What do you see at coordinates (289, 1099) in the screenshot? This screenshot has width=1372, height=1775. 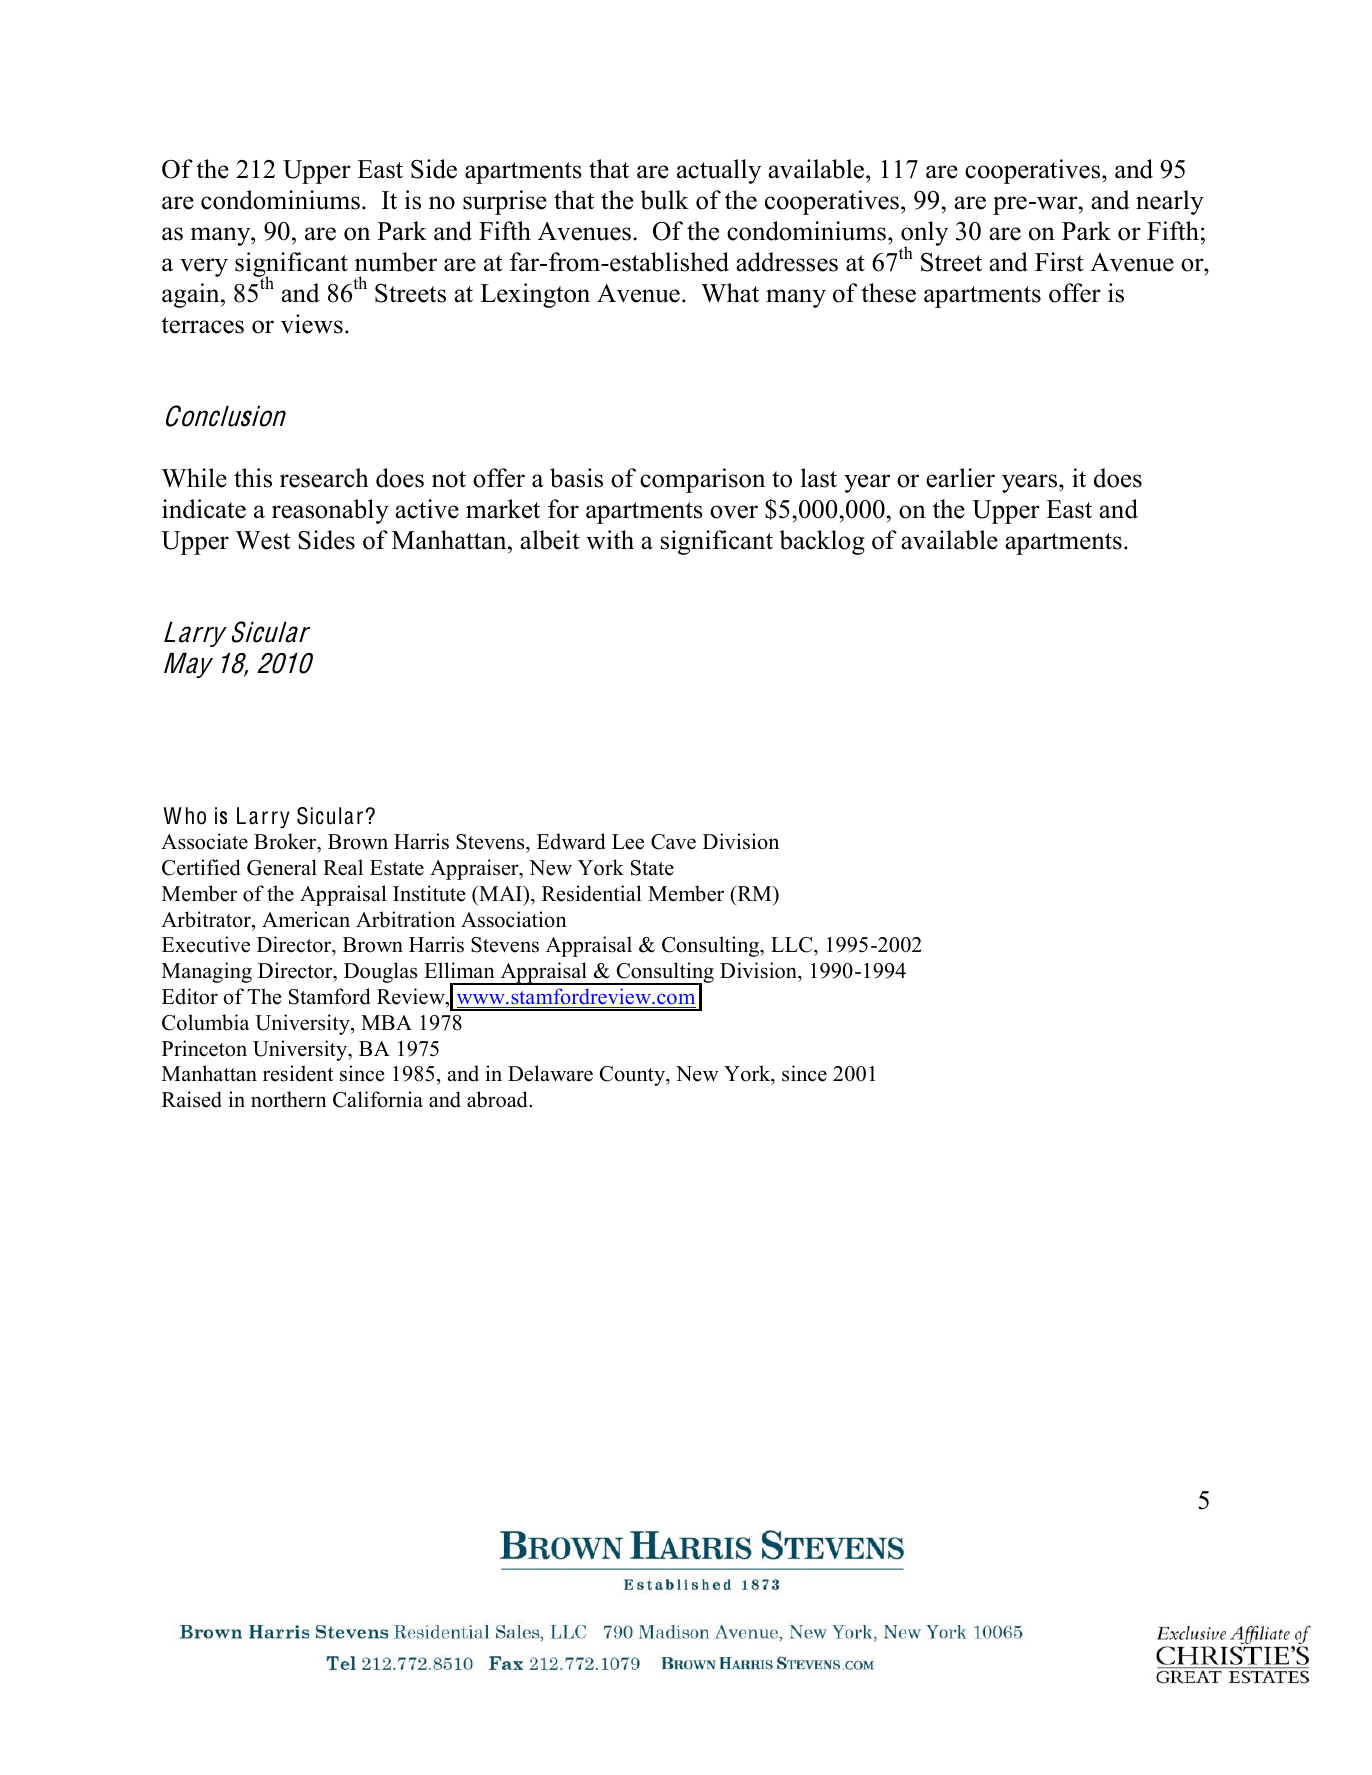 I see `northern` at bounding box center [289, 1099].
